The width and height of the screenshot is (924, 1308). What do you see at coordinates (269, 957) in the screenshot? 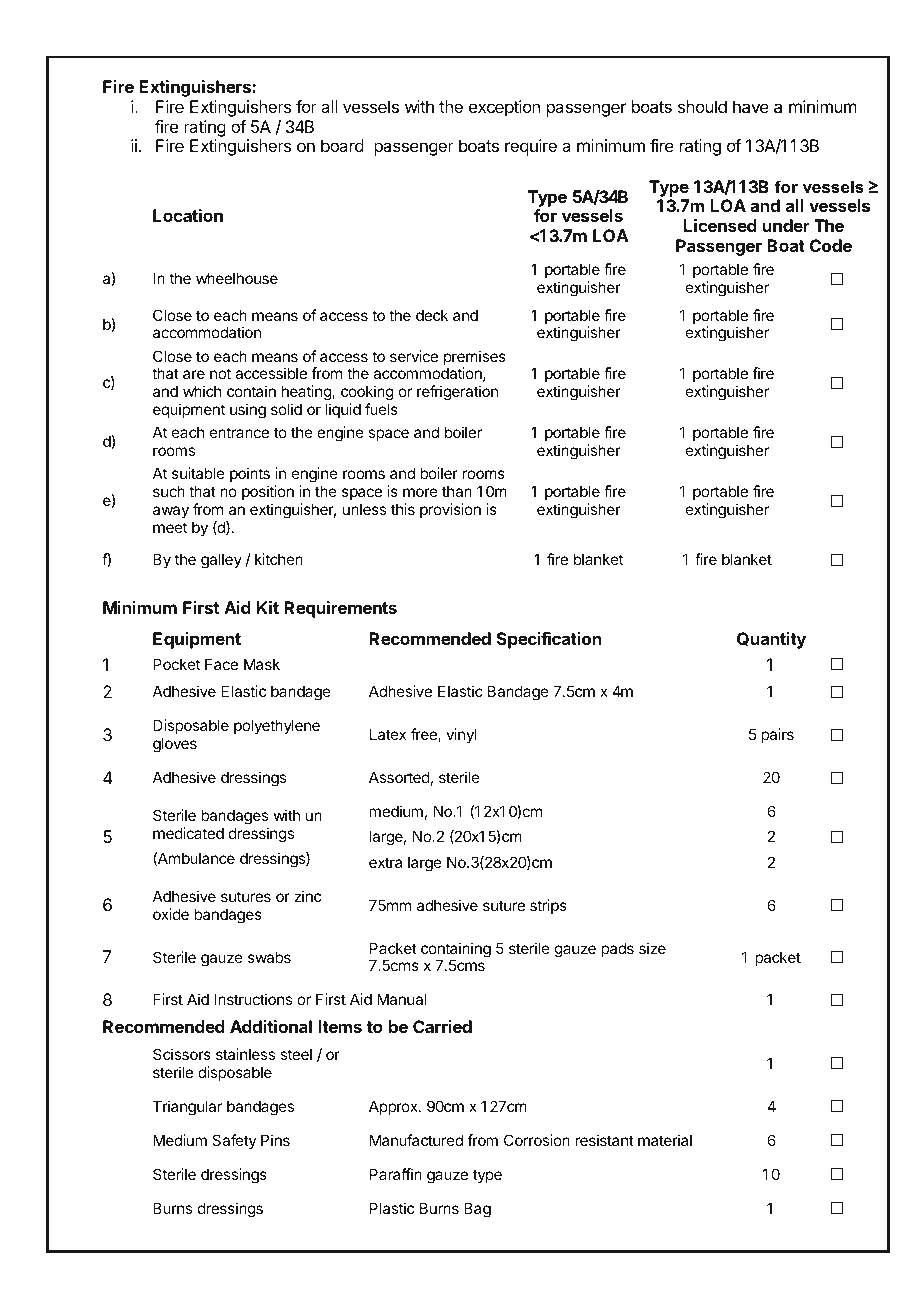
I see `swabs` at bounding box center [269, 957].
